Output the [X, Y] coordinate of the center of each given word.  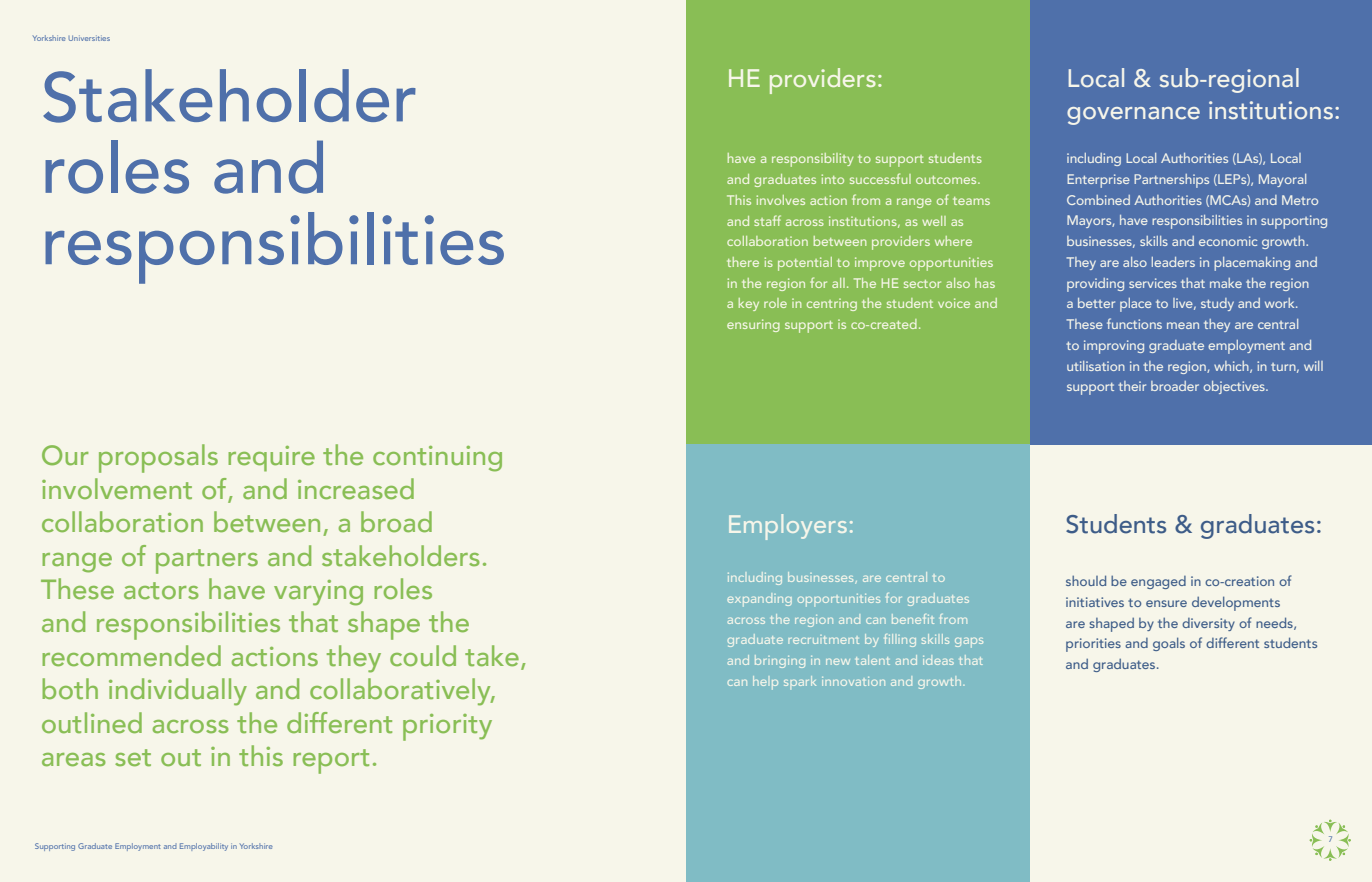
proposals [158, 458]
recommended [131, 655]
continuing [437, 459]
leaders [1173, 262]
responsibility [812, 160]
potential [805, 264]
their [1132, 386]
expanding [759, 600]
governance [1133, 116]
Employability [204, 847]
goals [1169, 644]
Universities [89, 38]
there [743, 262]
